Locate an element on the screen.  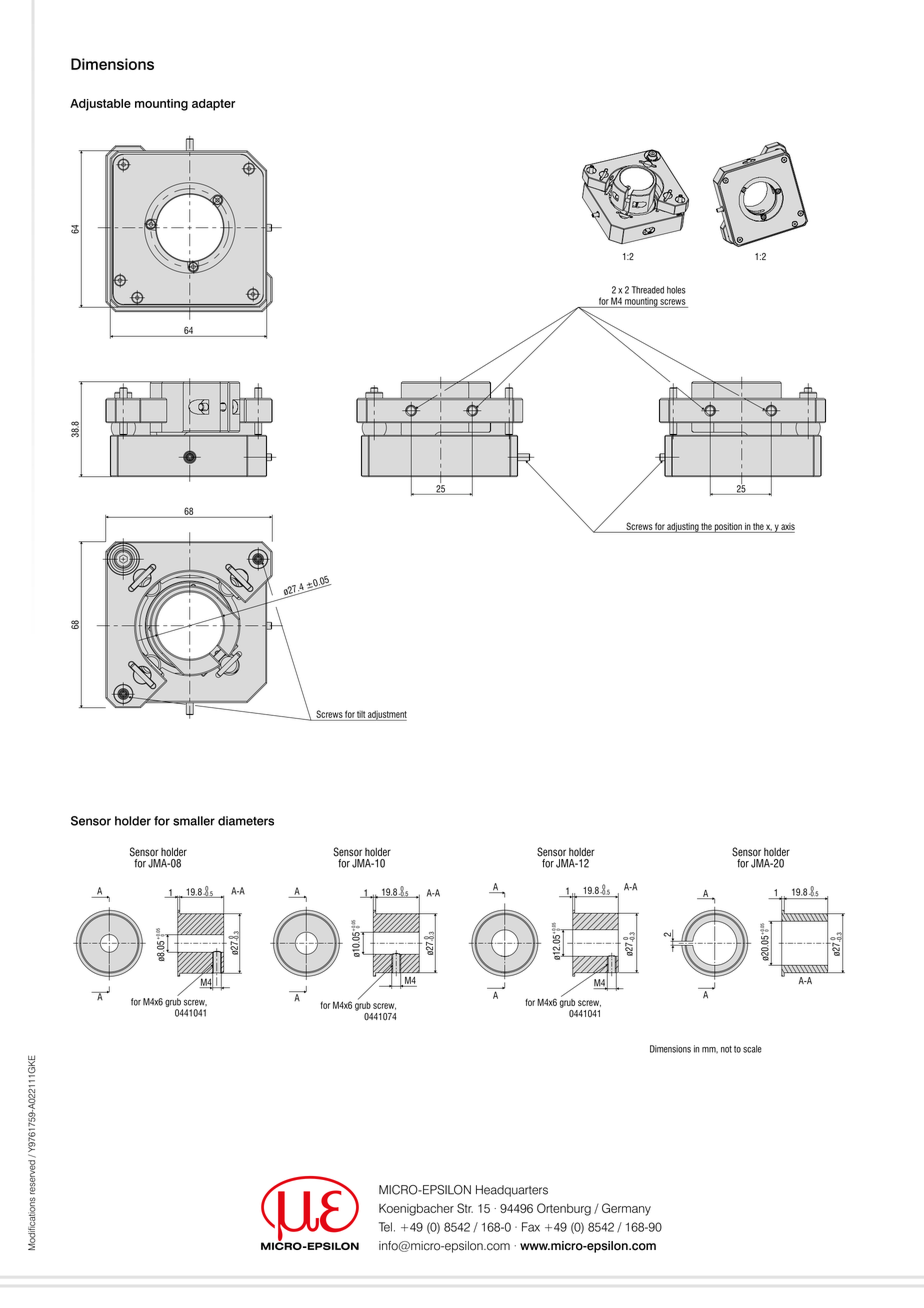
smaller is located at coordinates (194, 821).
